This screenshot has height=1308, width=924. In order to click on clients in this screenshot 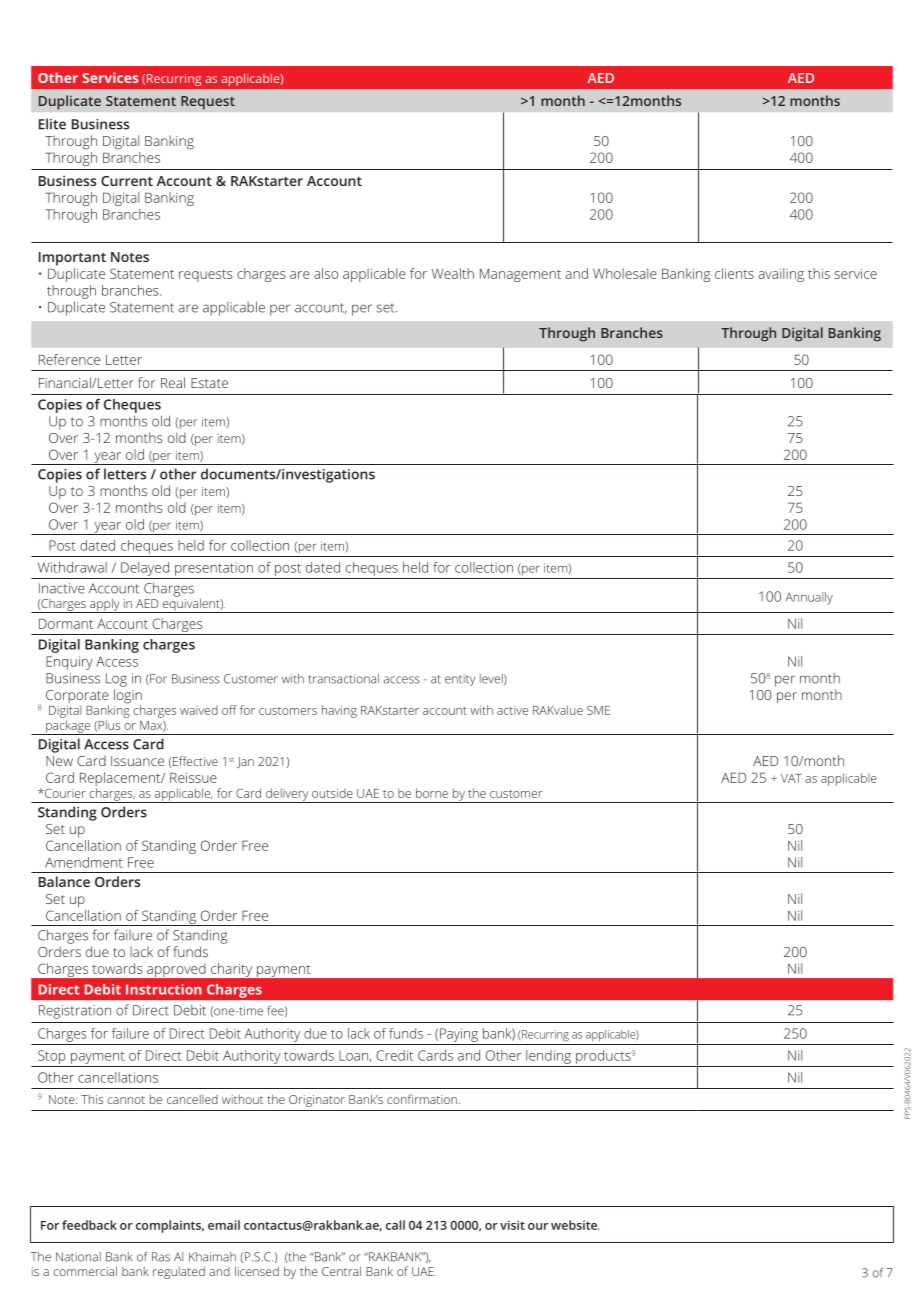, I will do `click(734, 273)`.
